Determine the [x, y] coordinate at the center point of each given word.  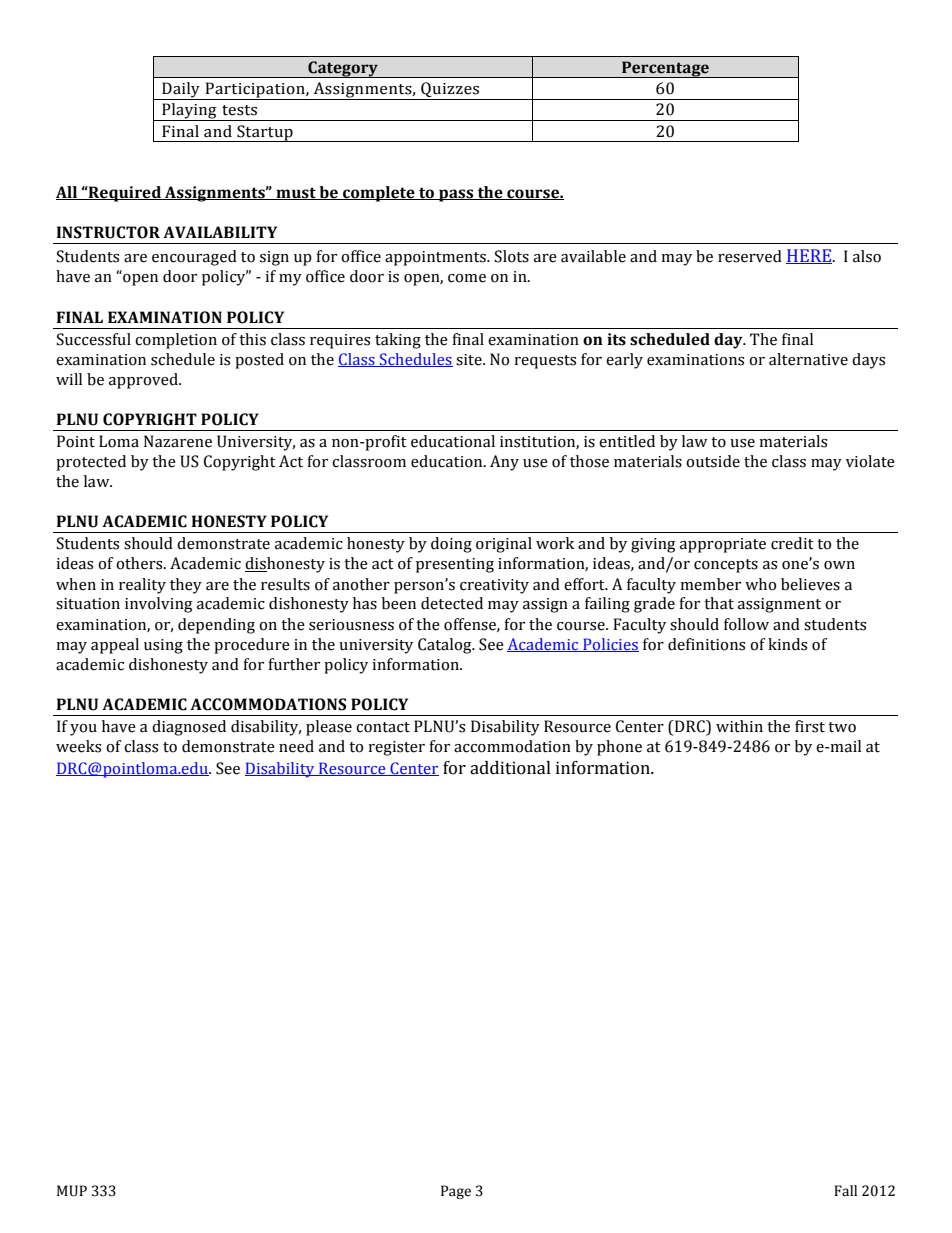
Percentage [665, 69]
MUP [72, 1191]
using [163, 646]
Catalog [446, 646]
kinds [787, 644]
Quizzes [450, 91]
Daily [181, 91]
